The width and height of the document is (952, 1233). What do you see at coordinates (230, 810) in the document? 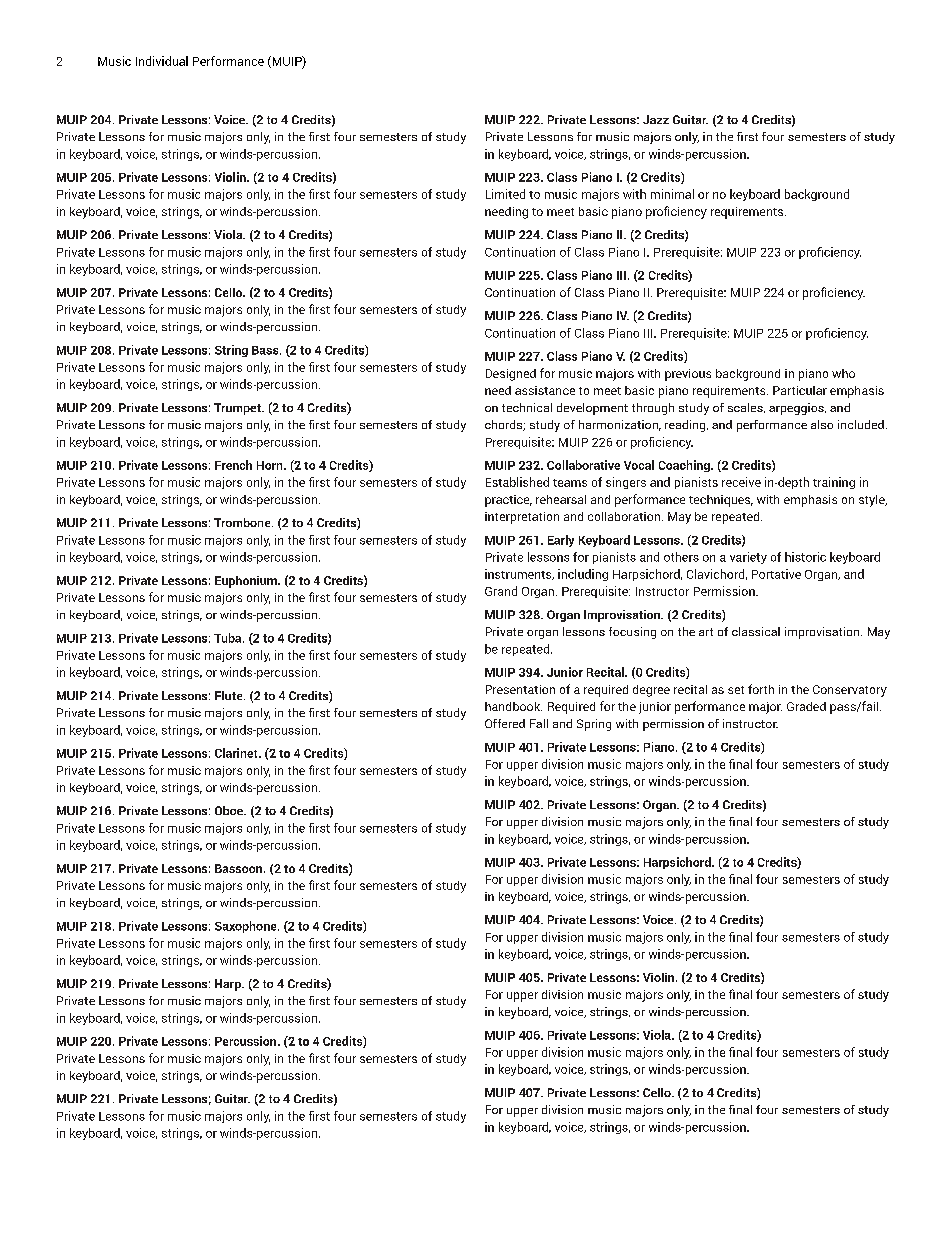
I see `Oboe` at bounding box center [230, 810].
